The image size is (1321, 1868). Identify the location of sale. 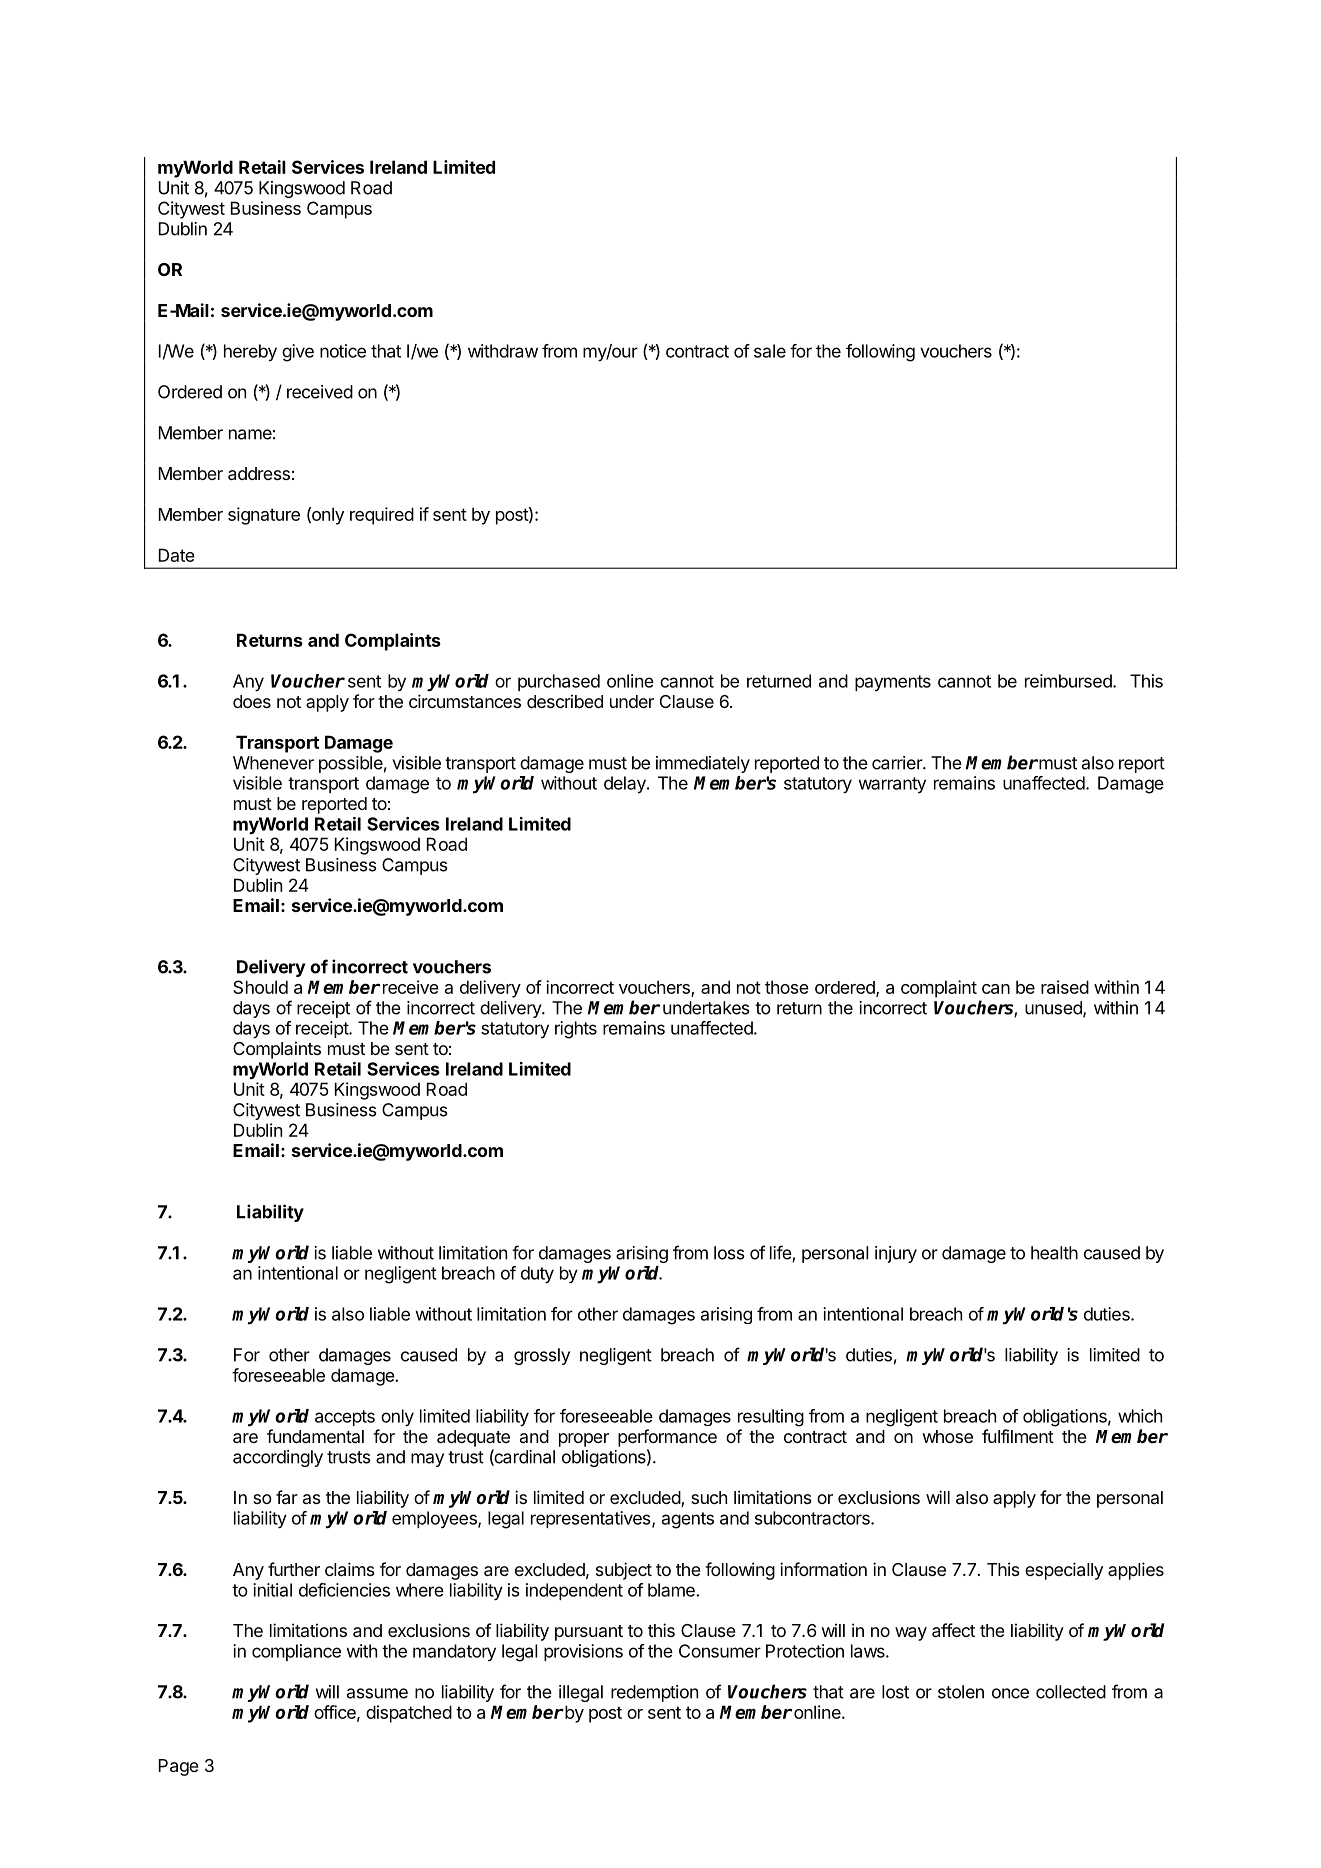
(770, 351).
